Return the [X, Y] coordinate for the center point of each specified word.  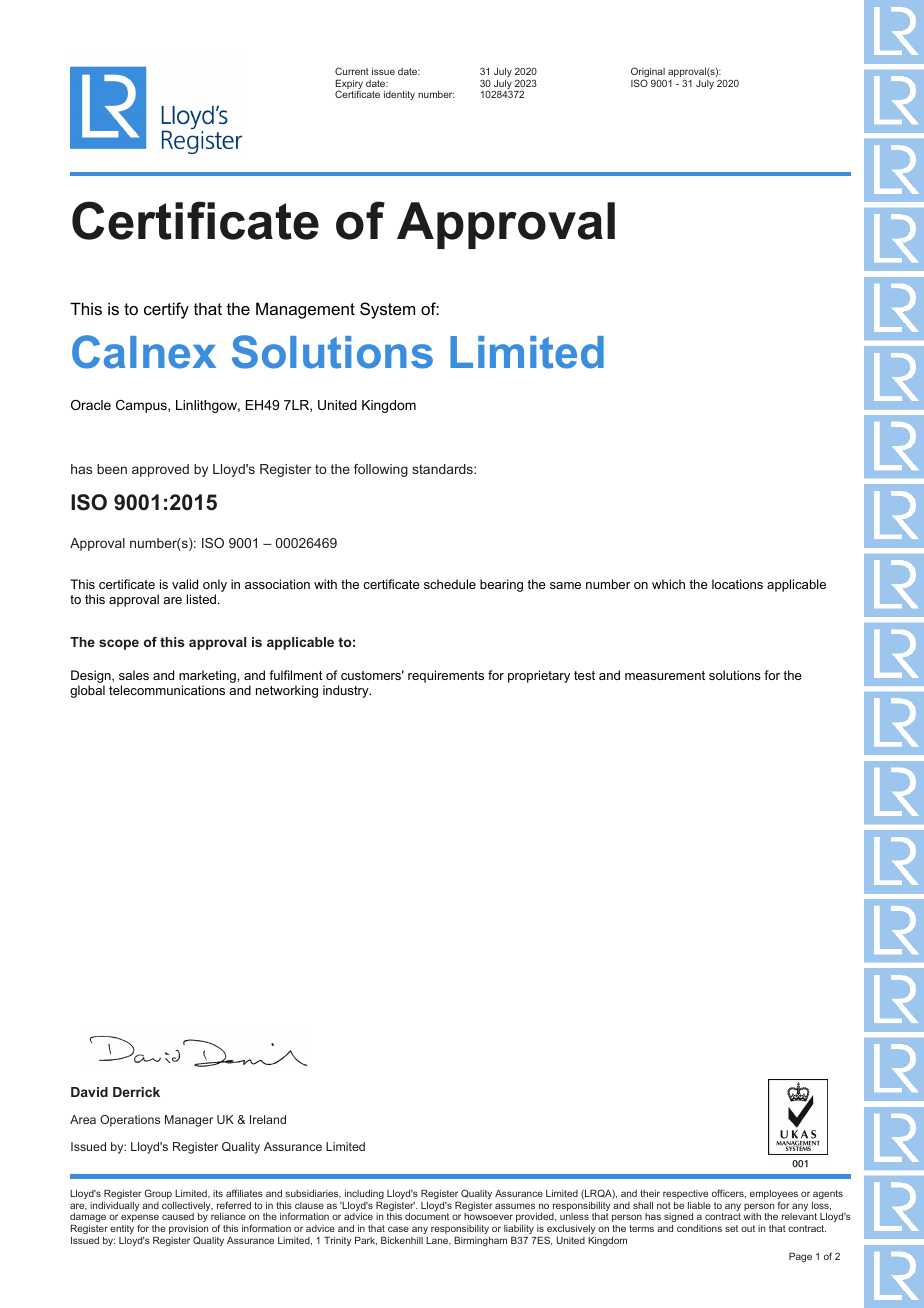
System [387, 310]
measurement [665, 675]
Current [352, 71]
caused [178, 1216]
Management [305, 310]
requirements [446, 676]
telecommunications [167, 690]
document [427, 1216]
